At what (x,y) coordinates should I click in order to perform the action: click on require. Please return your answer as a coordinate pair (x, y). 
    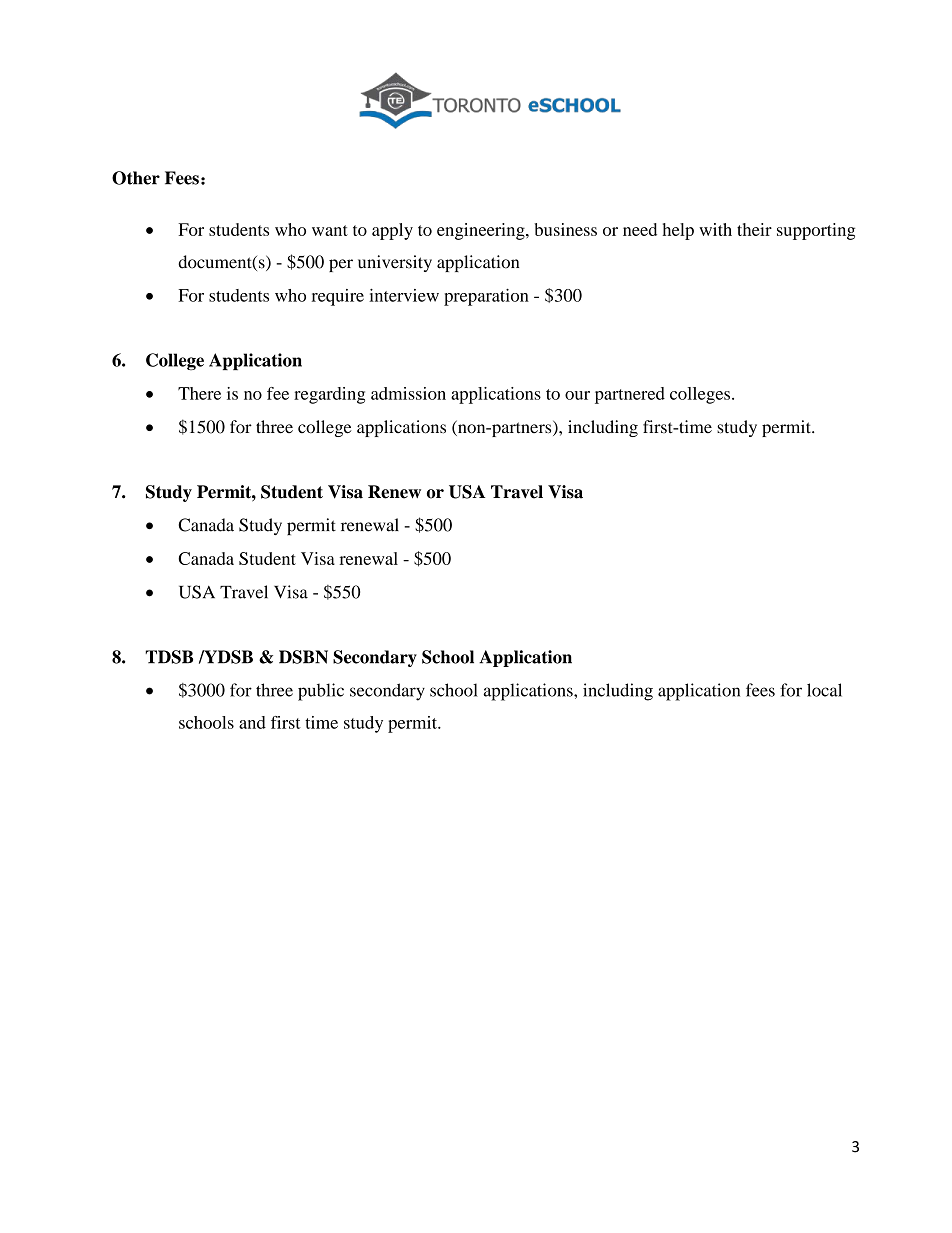
    Looking at the image, I should click on (338, 297).
